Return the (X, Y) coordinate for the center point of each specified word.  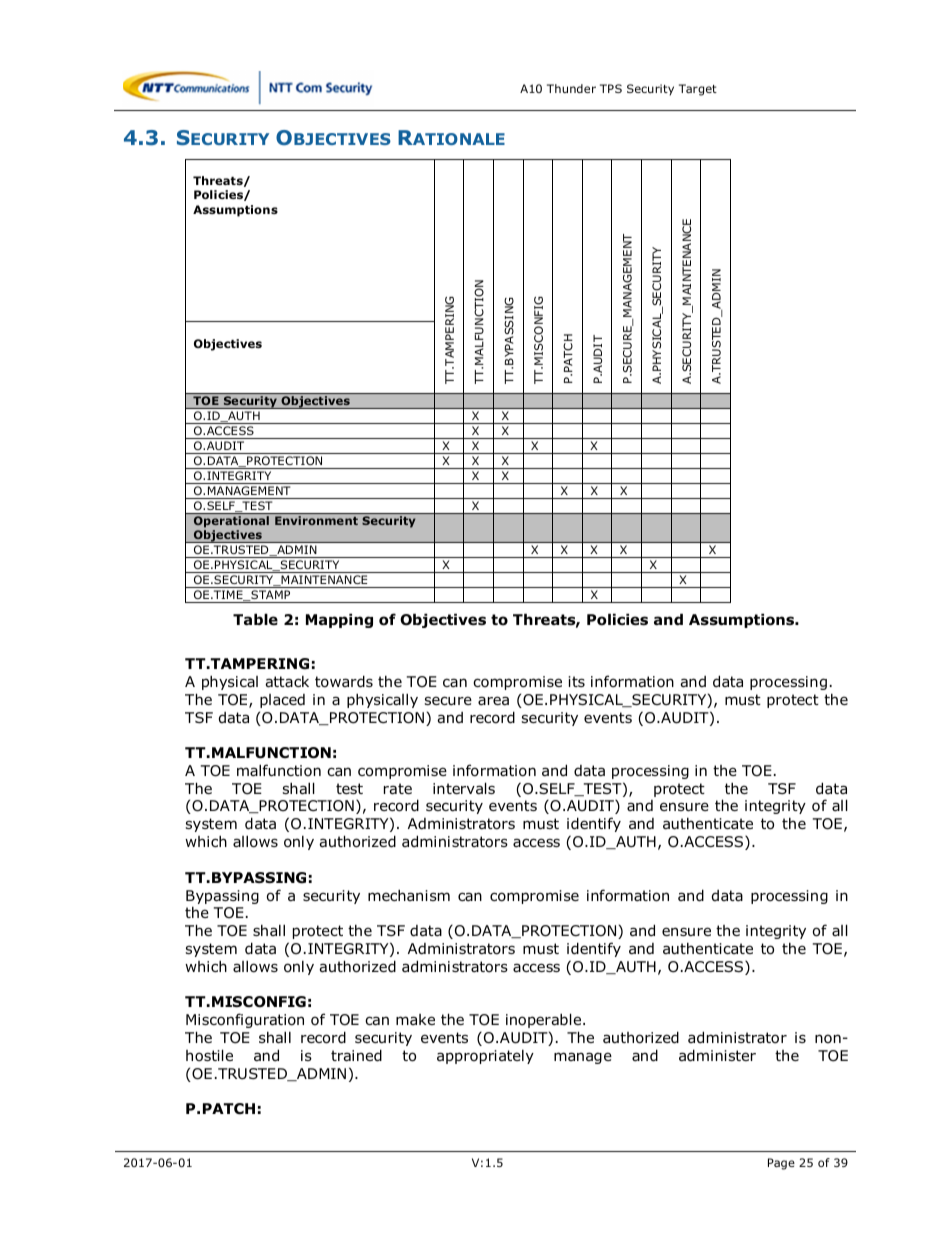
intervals (464, 788)
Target (698, 90)
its (576, 681)
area (493, 701)
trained (356, 1055)
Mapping (339, 620)
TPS (611, 88)
